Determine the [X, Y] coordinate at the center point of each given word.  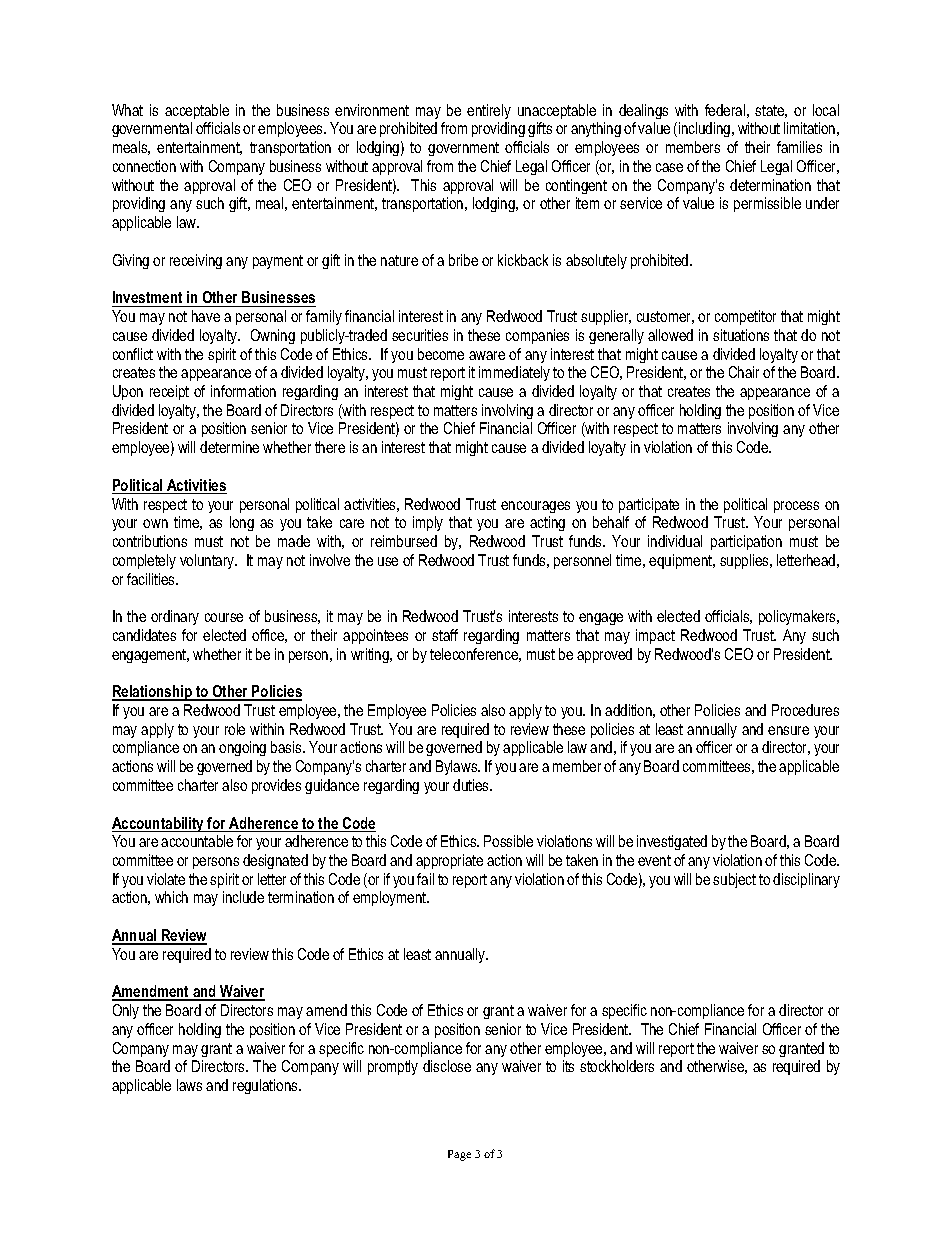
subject [734, 880]
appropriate [449, 861]
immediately [514, 373]
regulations [266, 1086]
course [224, 617]
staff [445, 635]
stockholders [617, 1066]
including [706, 129]
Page [459, 1155]
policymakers [798, 617]
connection [144, 166]
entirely [489, 111]
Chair [744, 372]
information [243, 391]
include [243, 897]
